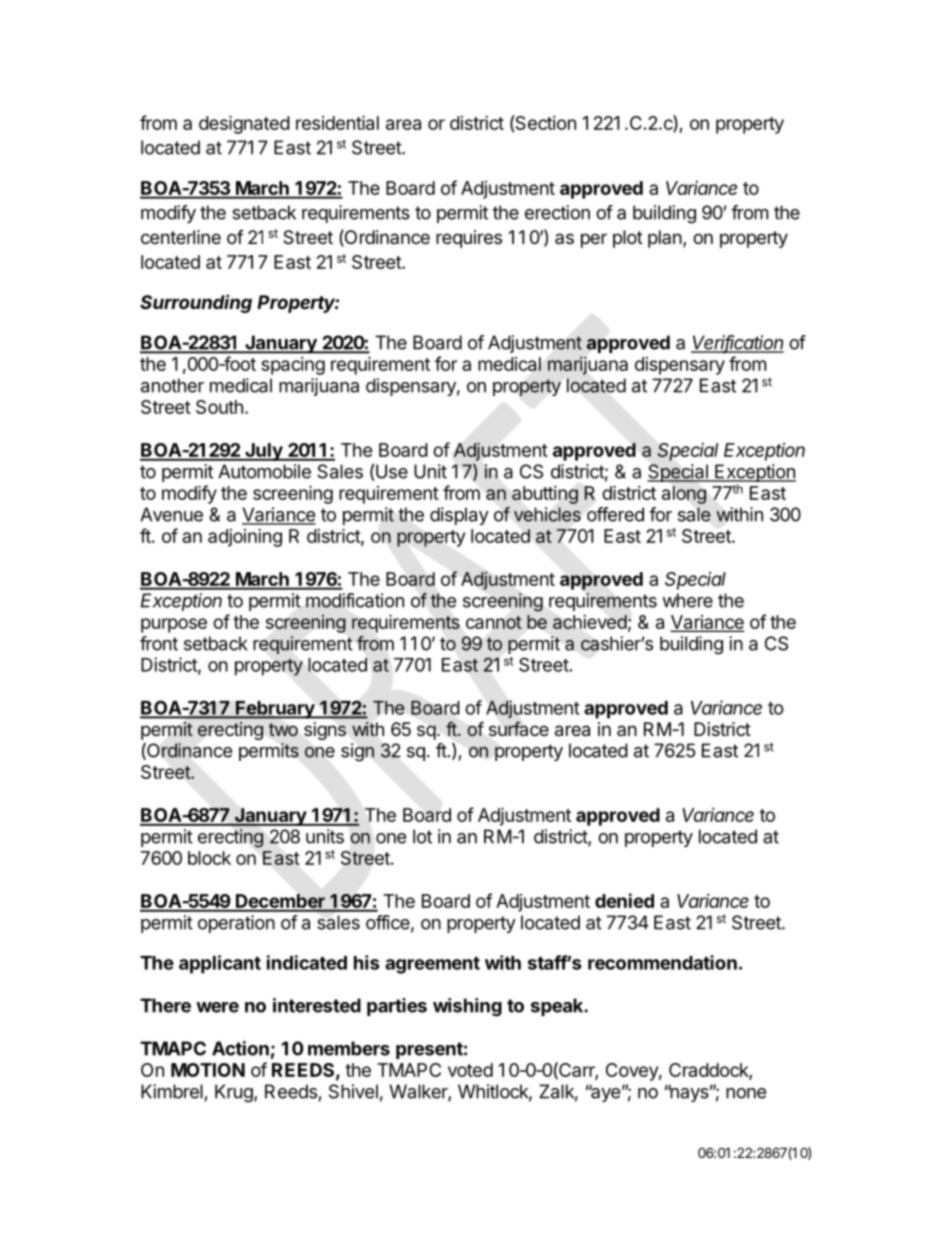  I want to click on residential, so click(337, 122).
